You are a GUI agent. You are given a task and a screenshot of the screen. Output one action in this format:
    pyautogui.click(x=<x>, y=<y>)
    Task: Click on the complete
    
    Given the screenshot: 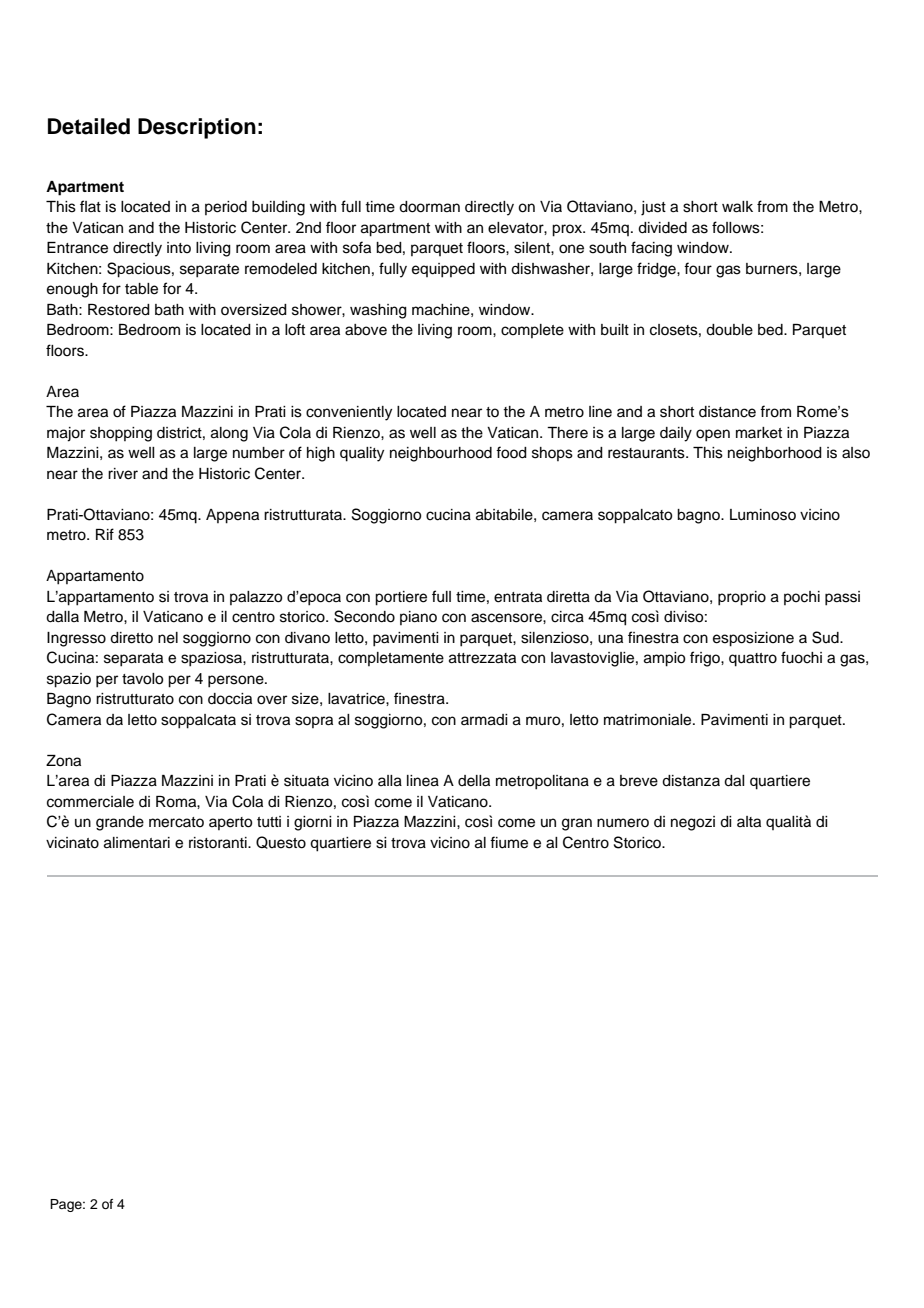 What is the action you would take?
    pyautogui.click(x=532, y=331)
